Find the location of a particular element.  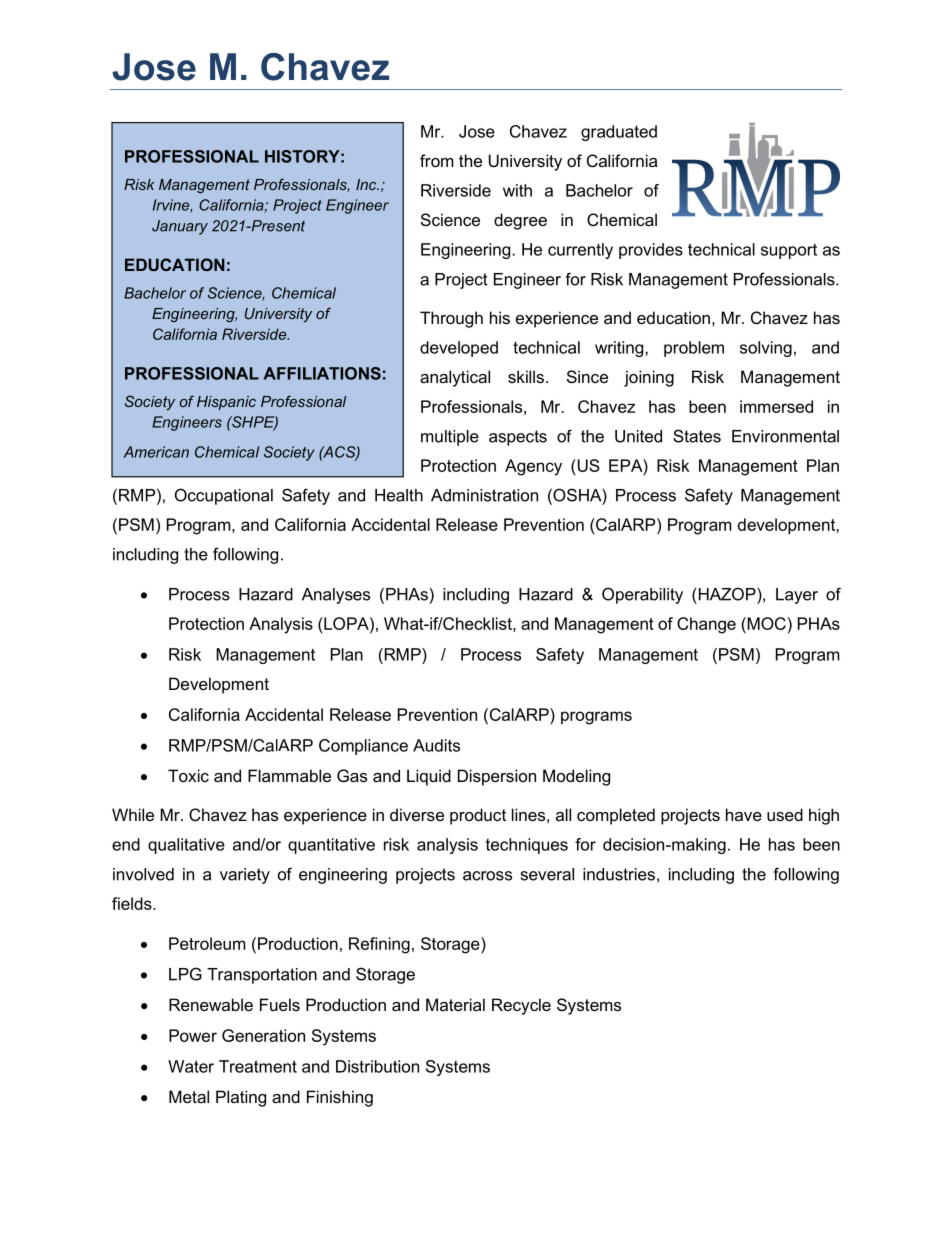

graduated is located at coordinates (619, 133).
